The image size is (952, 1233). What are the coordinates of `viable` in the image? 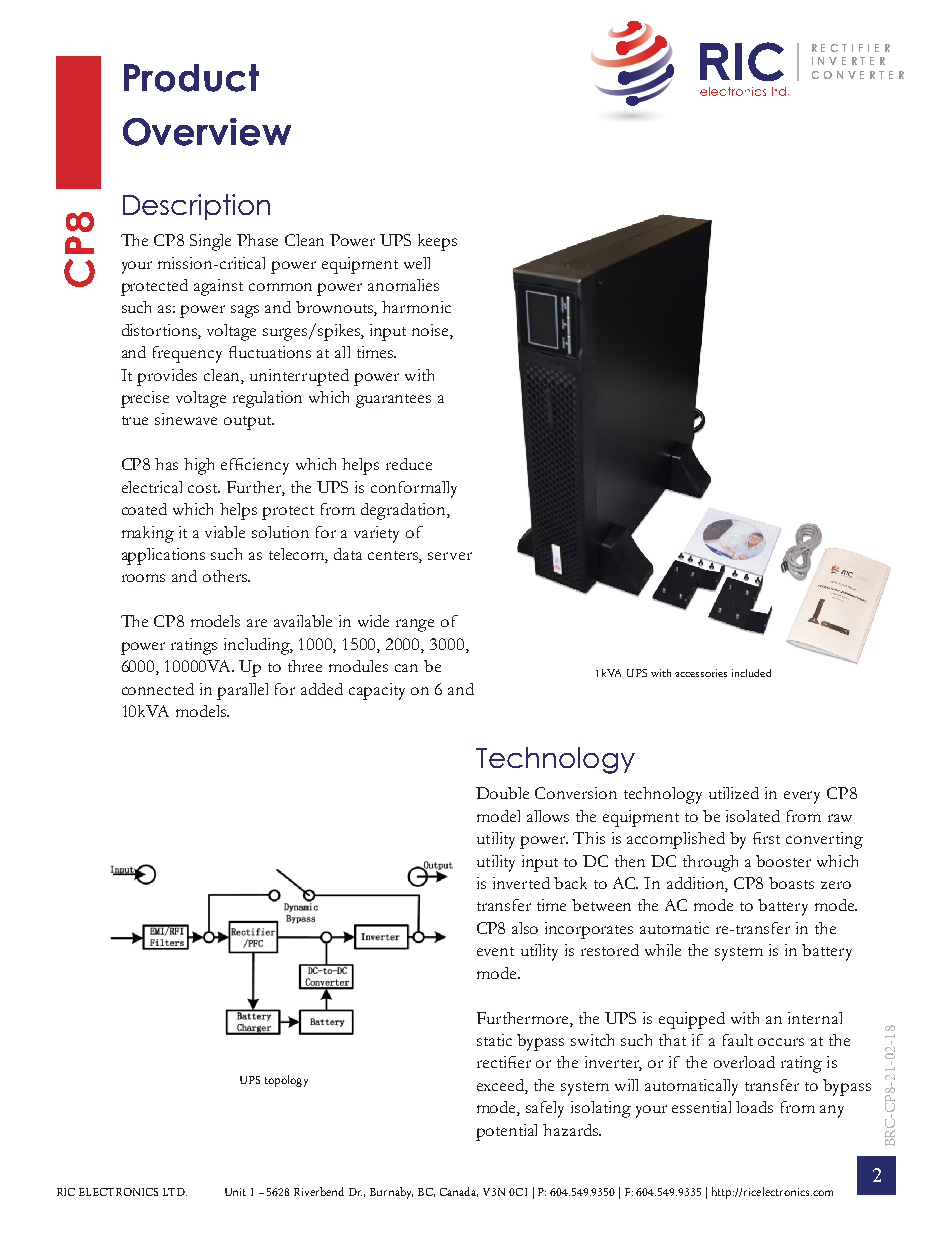 It's located at (225, 532).
